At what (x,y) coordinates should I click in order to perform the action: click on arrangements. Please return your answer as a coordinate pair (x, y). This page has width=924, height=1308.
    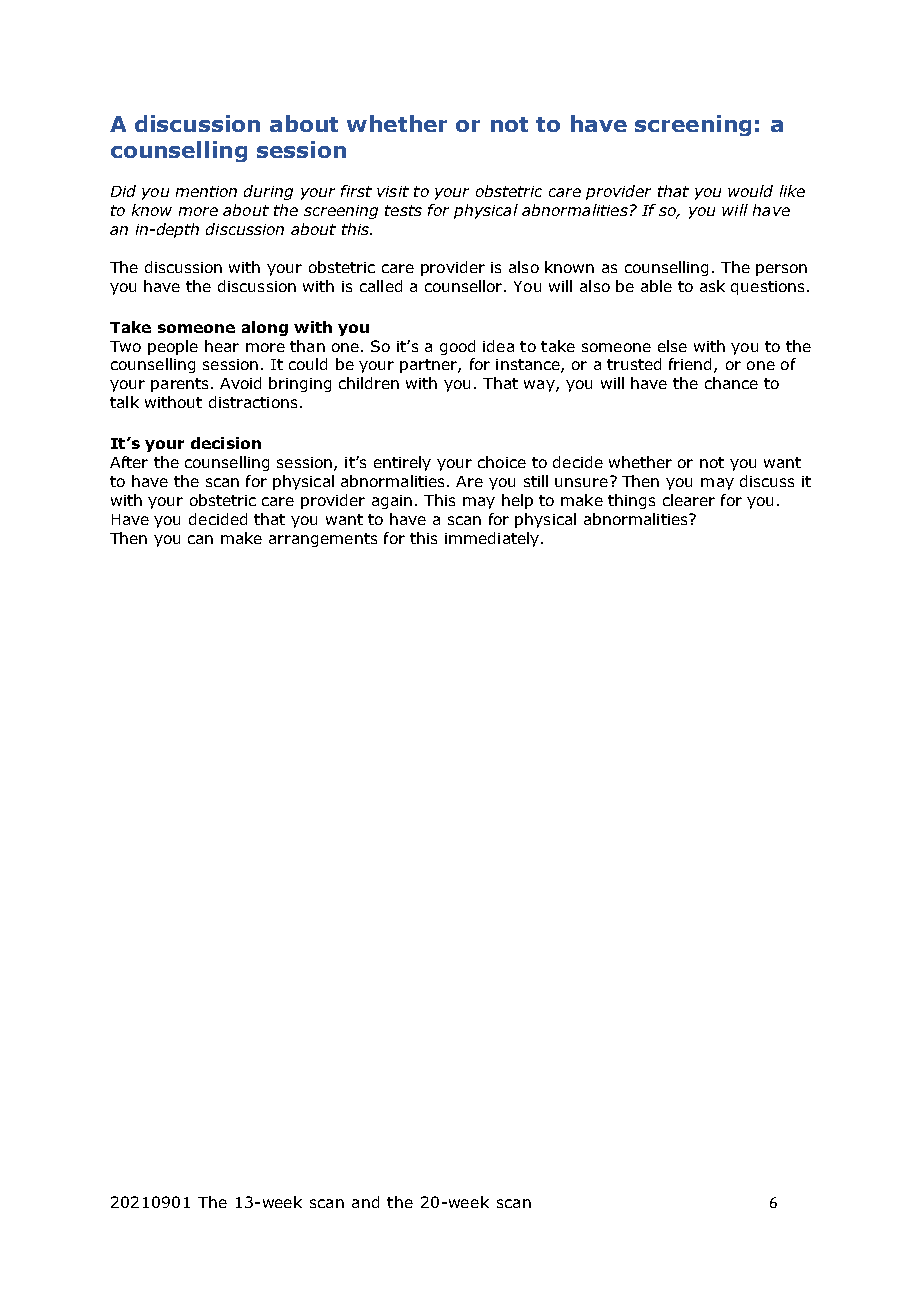
    Looking at the image, I should click on (323, 540).
